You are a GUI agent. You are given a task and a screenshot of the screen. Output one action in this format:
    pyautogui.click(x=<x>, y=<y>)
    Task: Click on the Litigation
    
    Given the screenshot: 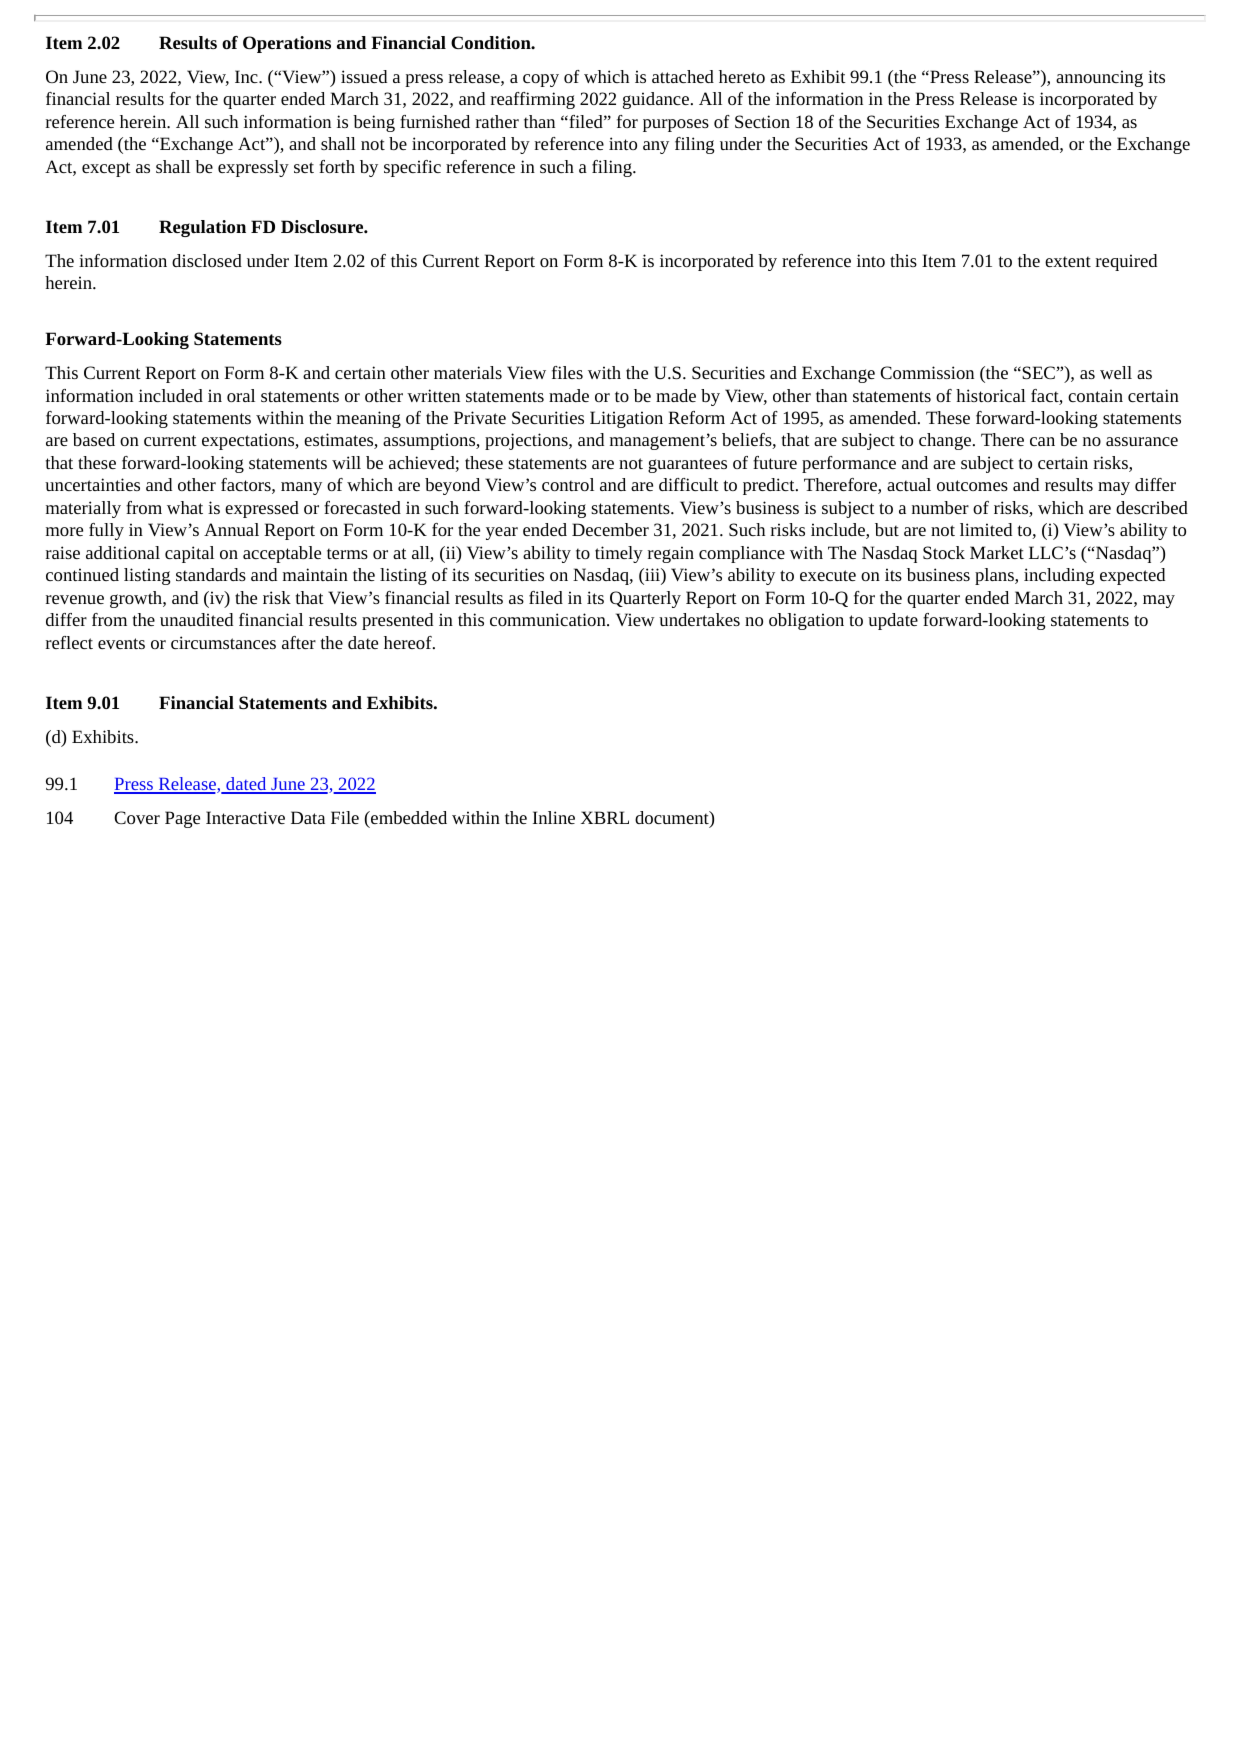 What is the action you would take?
    pyautogui.click(x=626, y=419)
